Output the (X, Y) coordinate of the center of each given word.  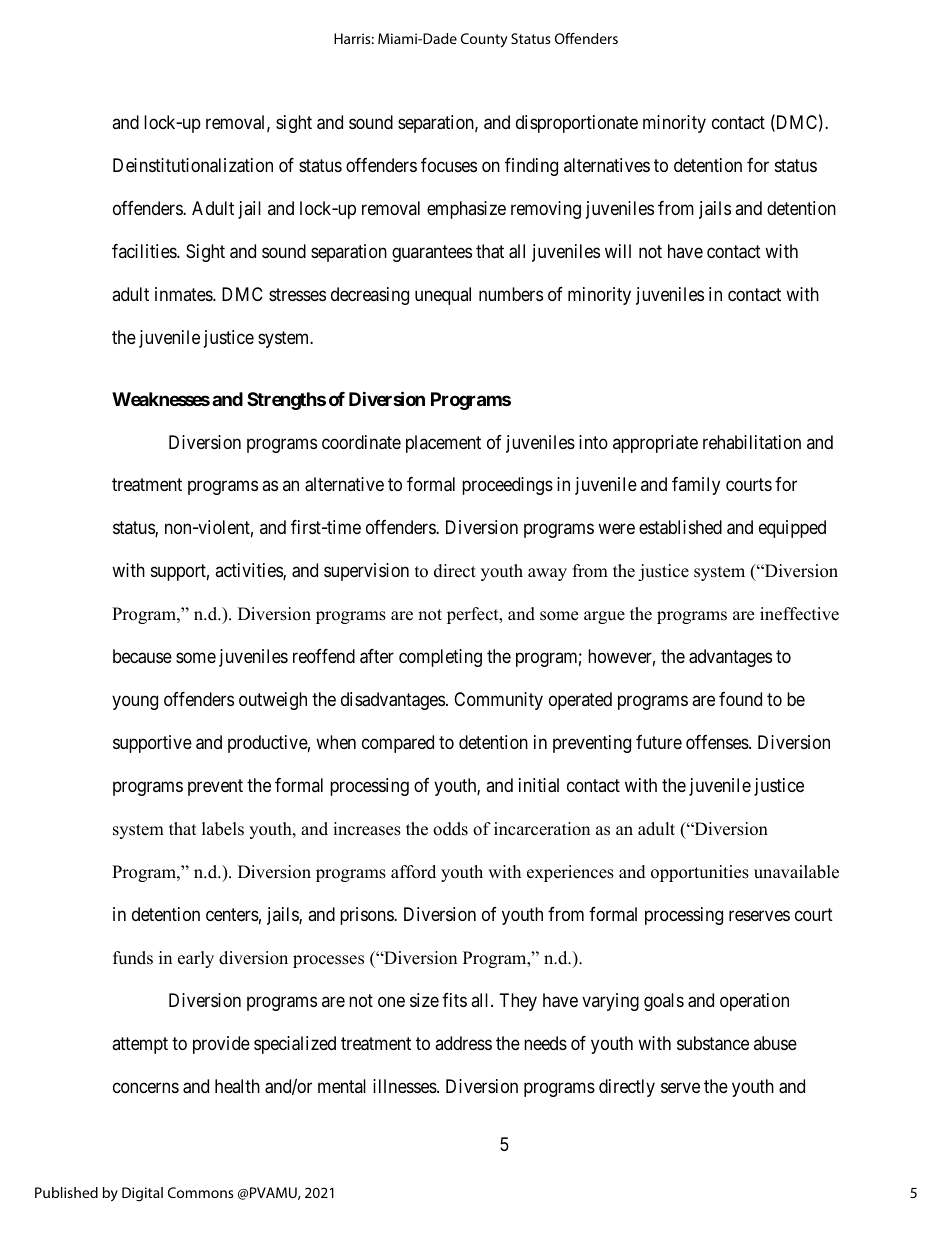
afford (413, 872)
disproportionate (577, 124)
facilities (145, 251)
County (484, 40)
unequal (443, 296)
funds (133, 958)
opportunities (700, 873)
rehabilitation (752, 442)
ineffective (799, 614)
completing (440, 658)
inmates (184, 294)
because (142, 656)
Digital (142, 1194)
